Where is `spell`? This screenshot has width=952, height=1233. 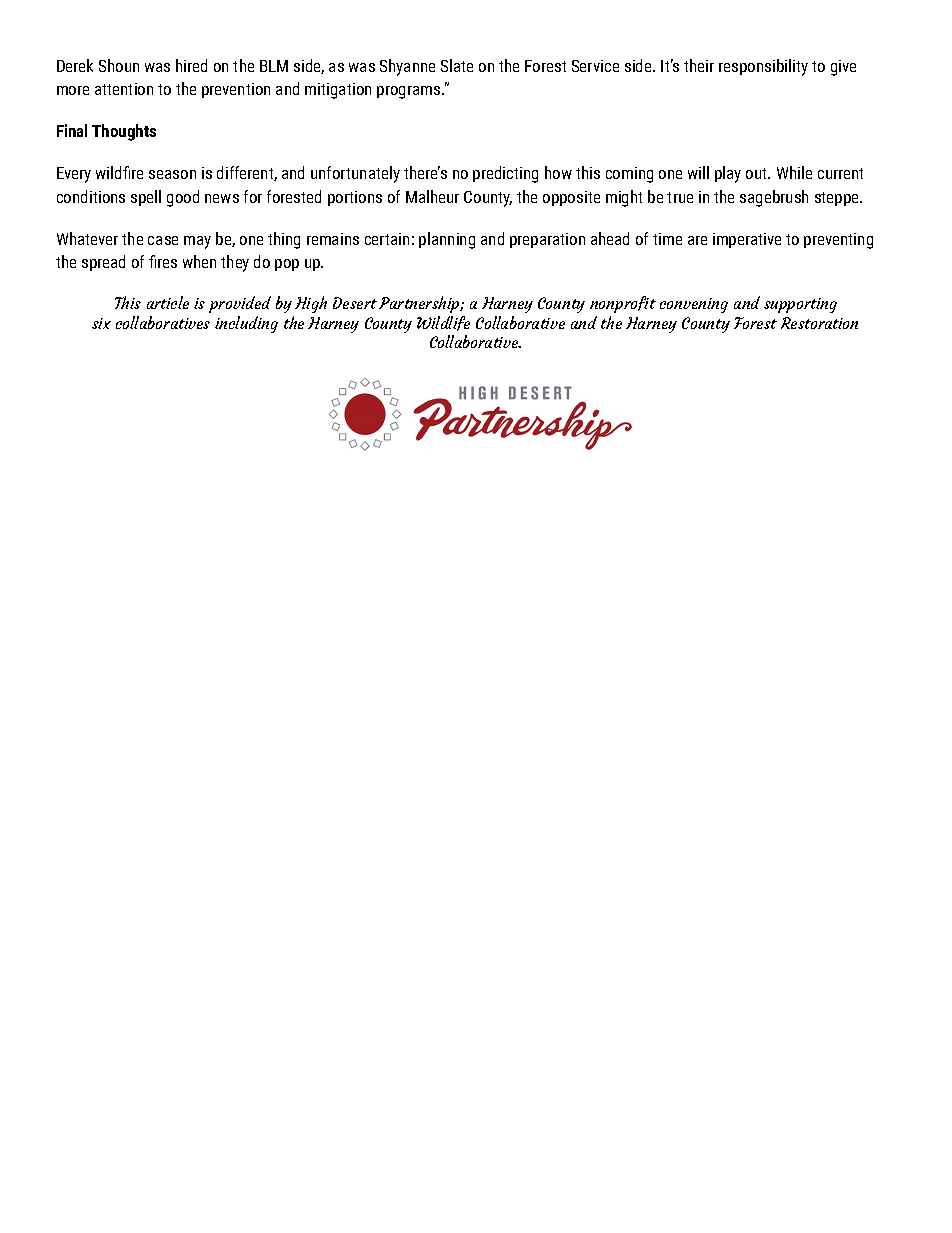
spell is located at coordinates (146, 198).
